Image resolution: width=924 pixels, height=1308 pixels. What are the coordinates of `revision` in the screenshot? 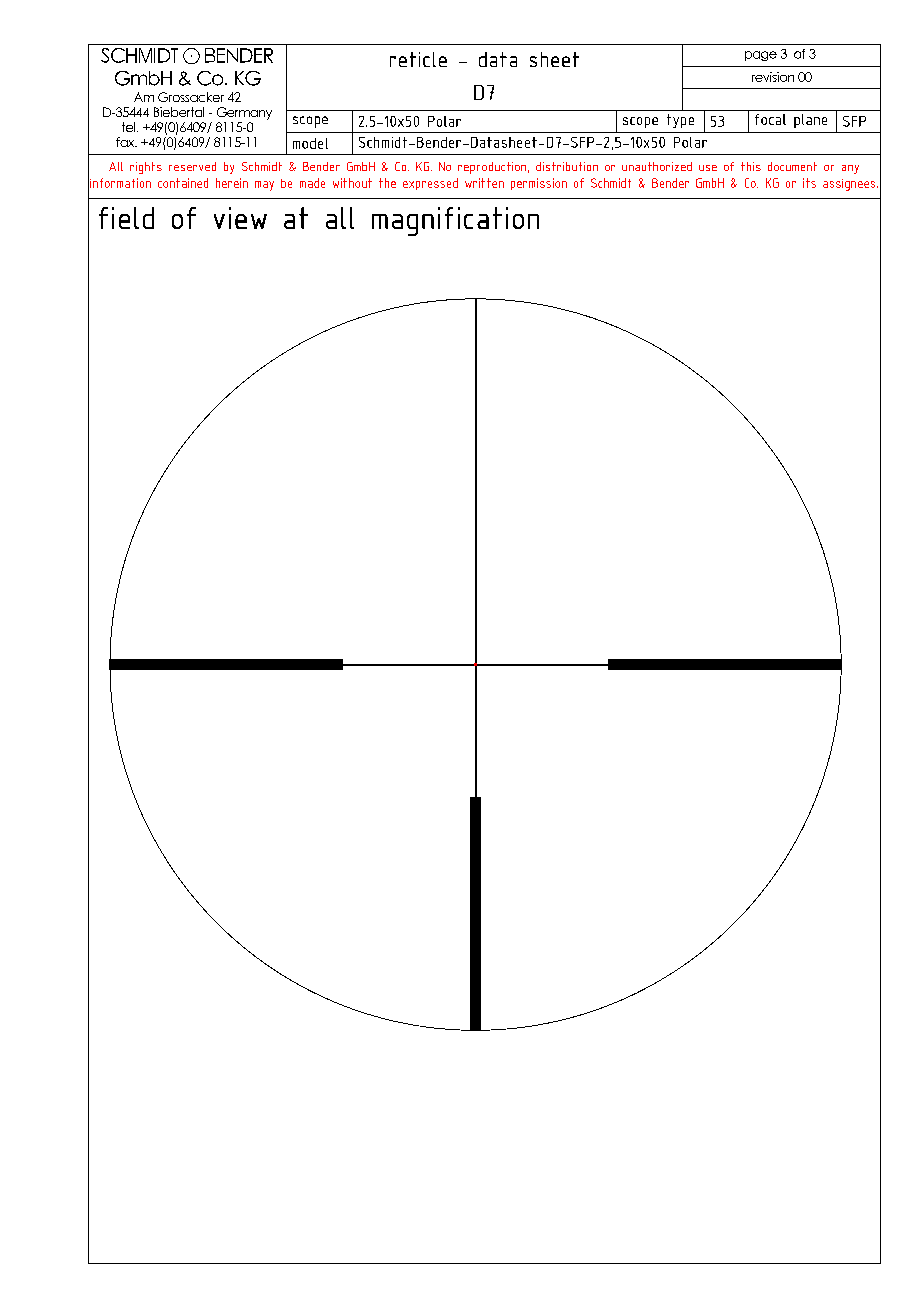 It's located at (773, 77).
